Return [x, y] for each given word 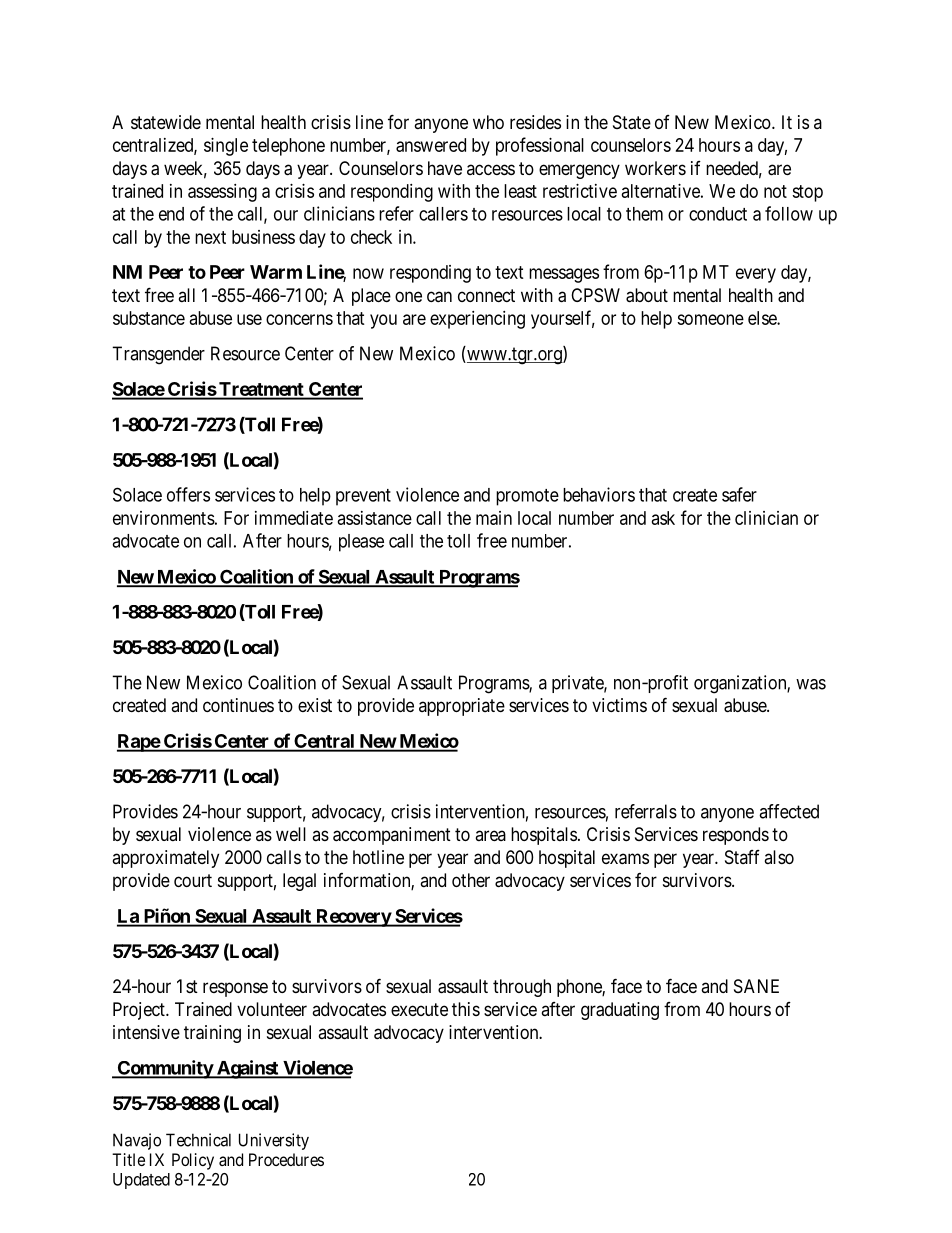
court [193, 880]
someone [710, 319]
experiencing [477, 320]
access [491, 169]
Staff [742, 857]
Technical [198, 1140]
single [226, 147]
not [775, 191]
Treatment [261, 390]
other [471, 880]
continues [238, 705]
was [811, 684]
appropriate [462, 707]
